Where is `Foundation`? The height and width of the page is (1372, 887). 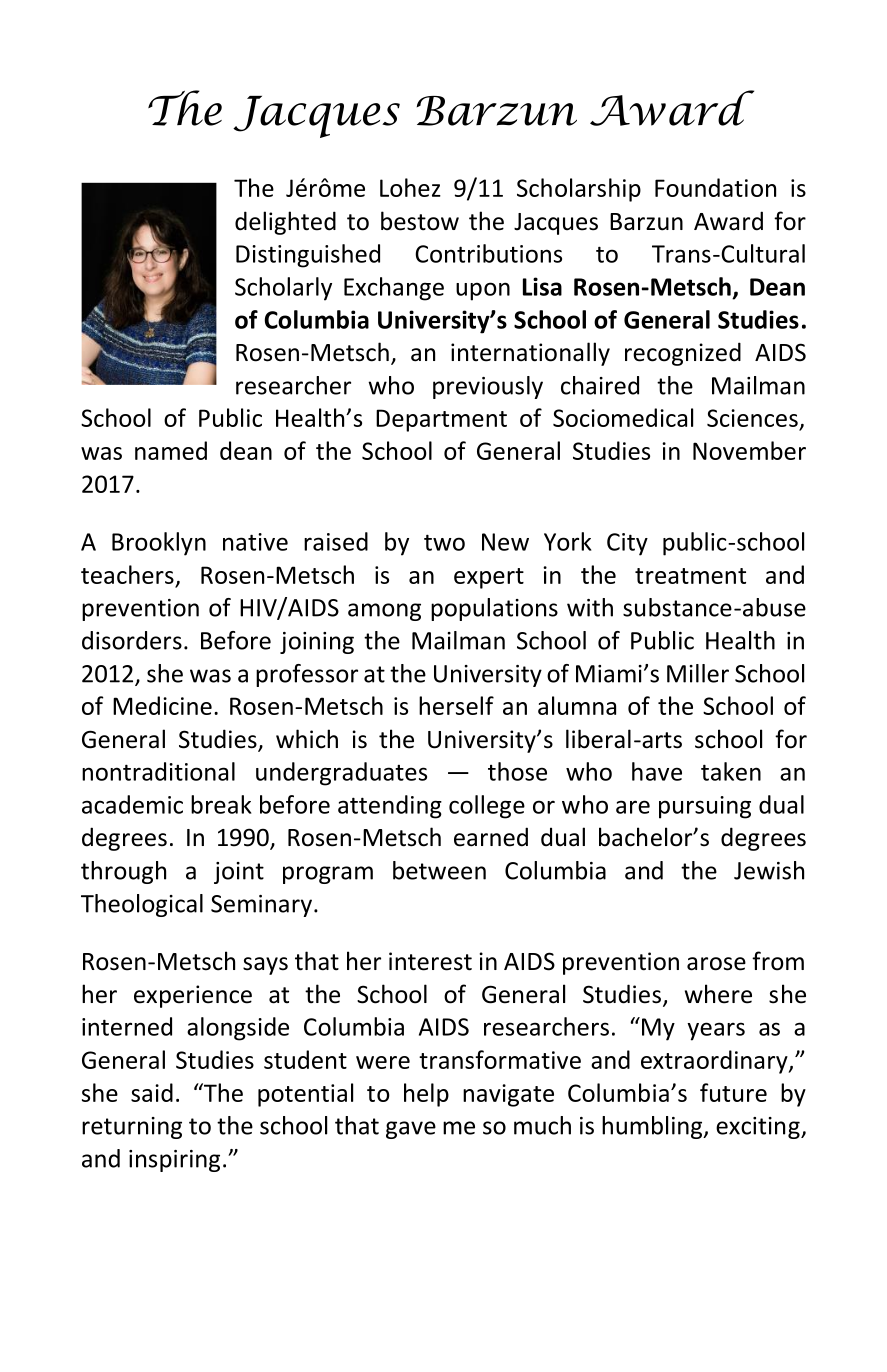 Foundation is located at coordinates (715, 187).
